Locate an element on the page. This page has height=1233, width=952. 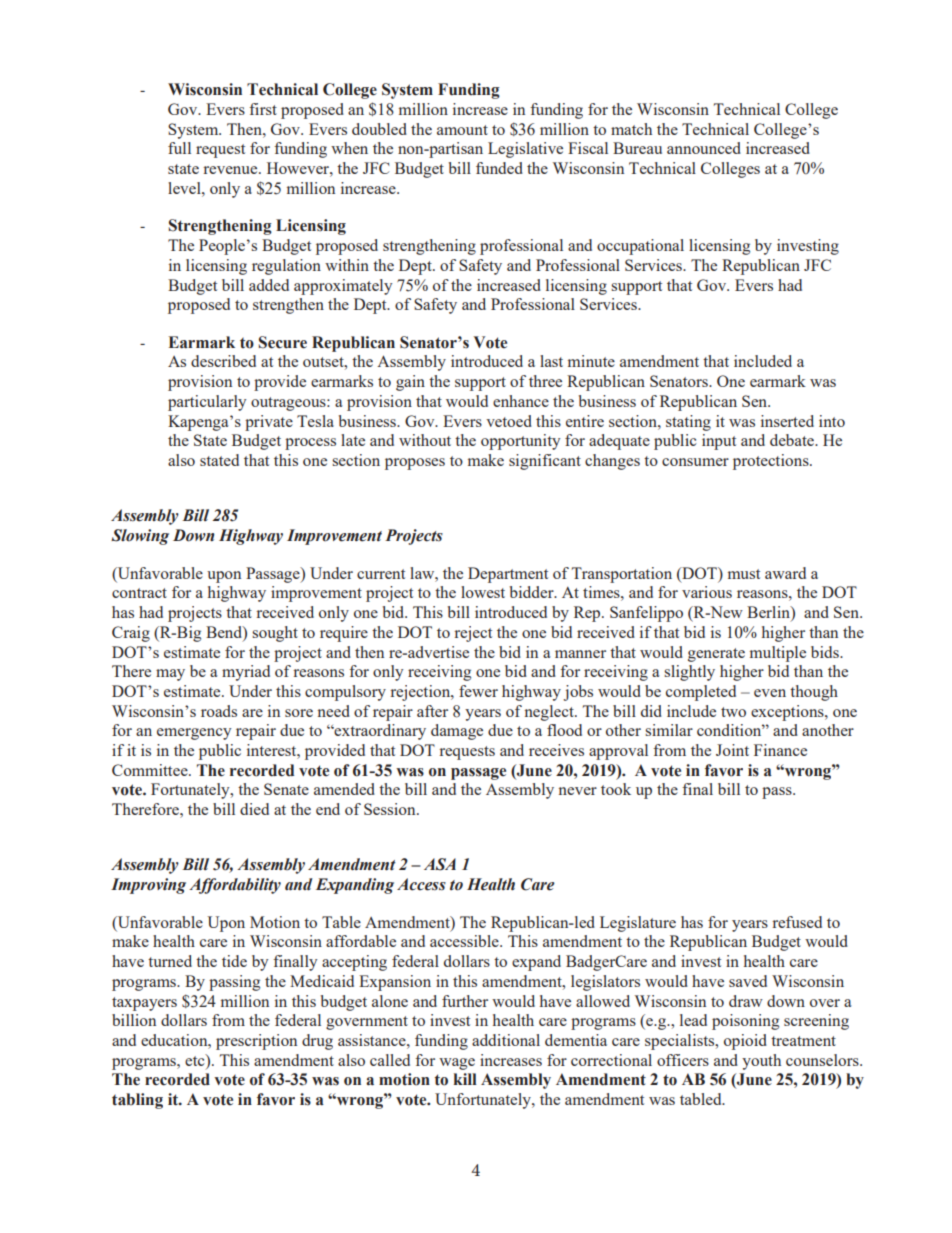
full is located at coordinates (179, 148).
